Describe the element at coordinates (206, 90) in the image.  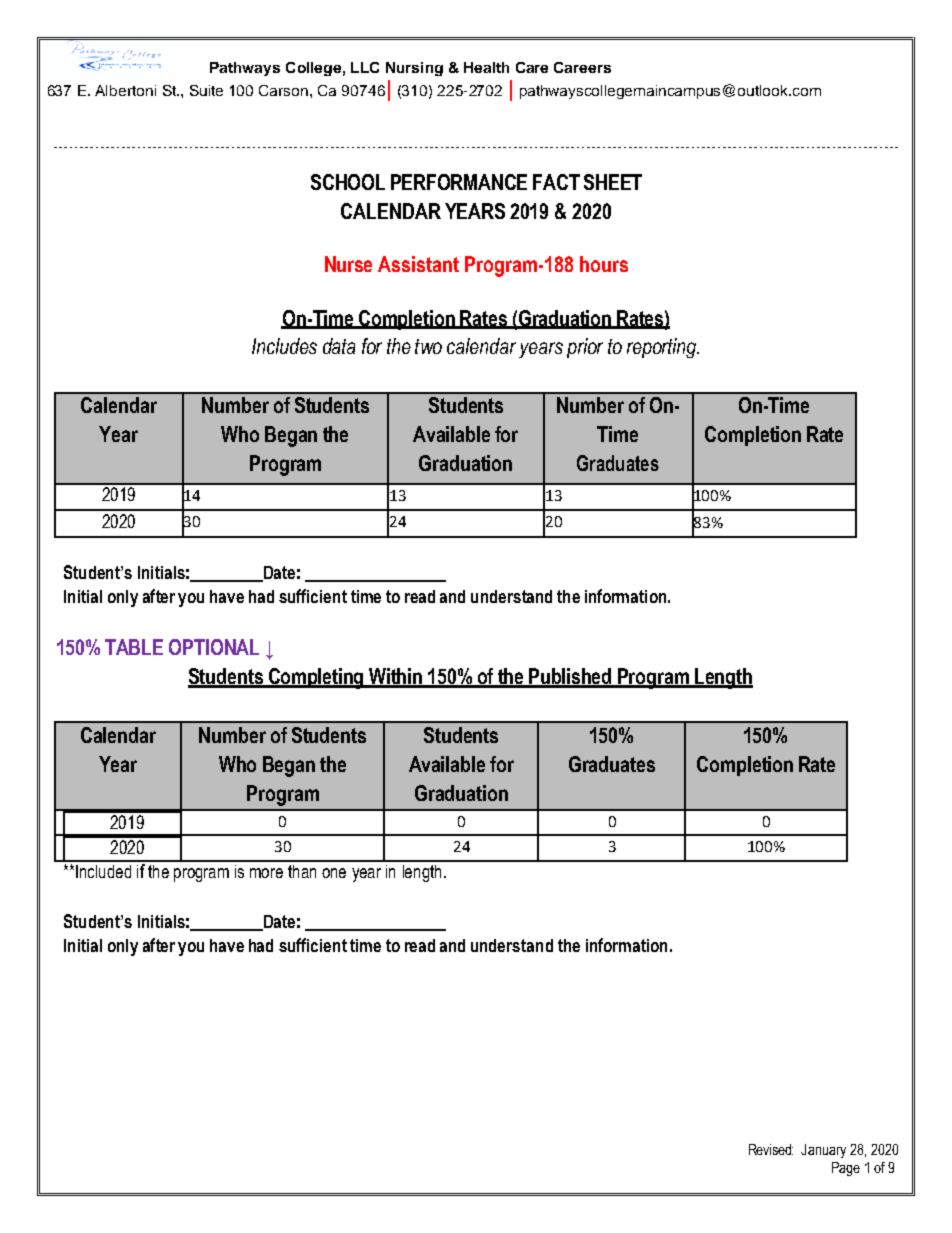
I see `Suite` at that location.
